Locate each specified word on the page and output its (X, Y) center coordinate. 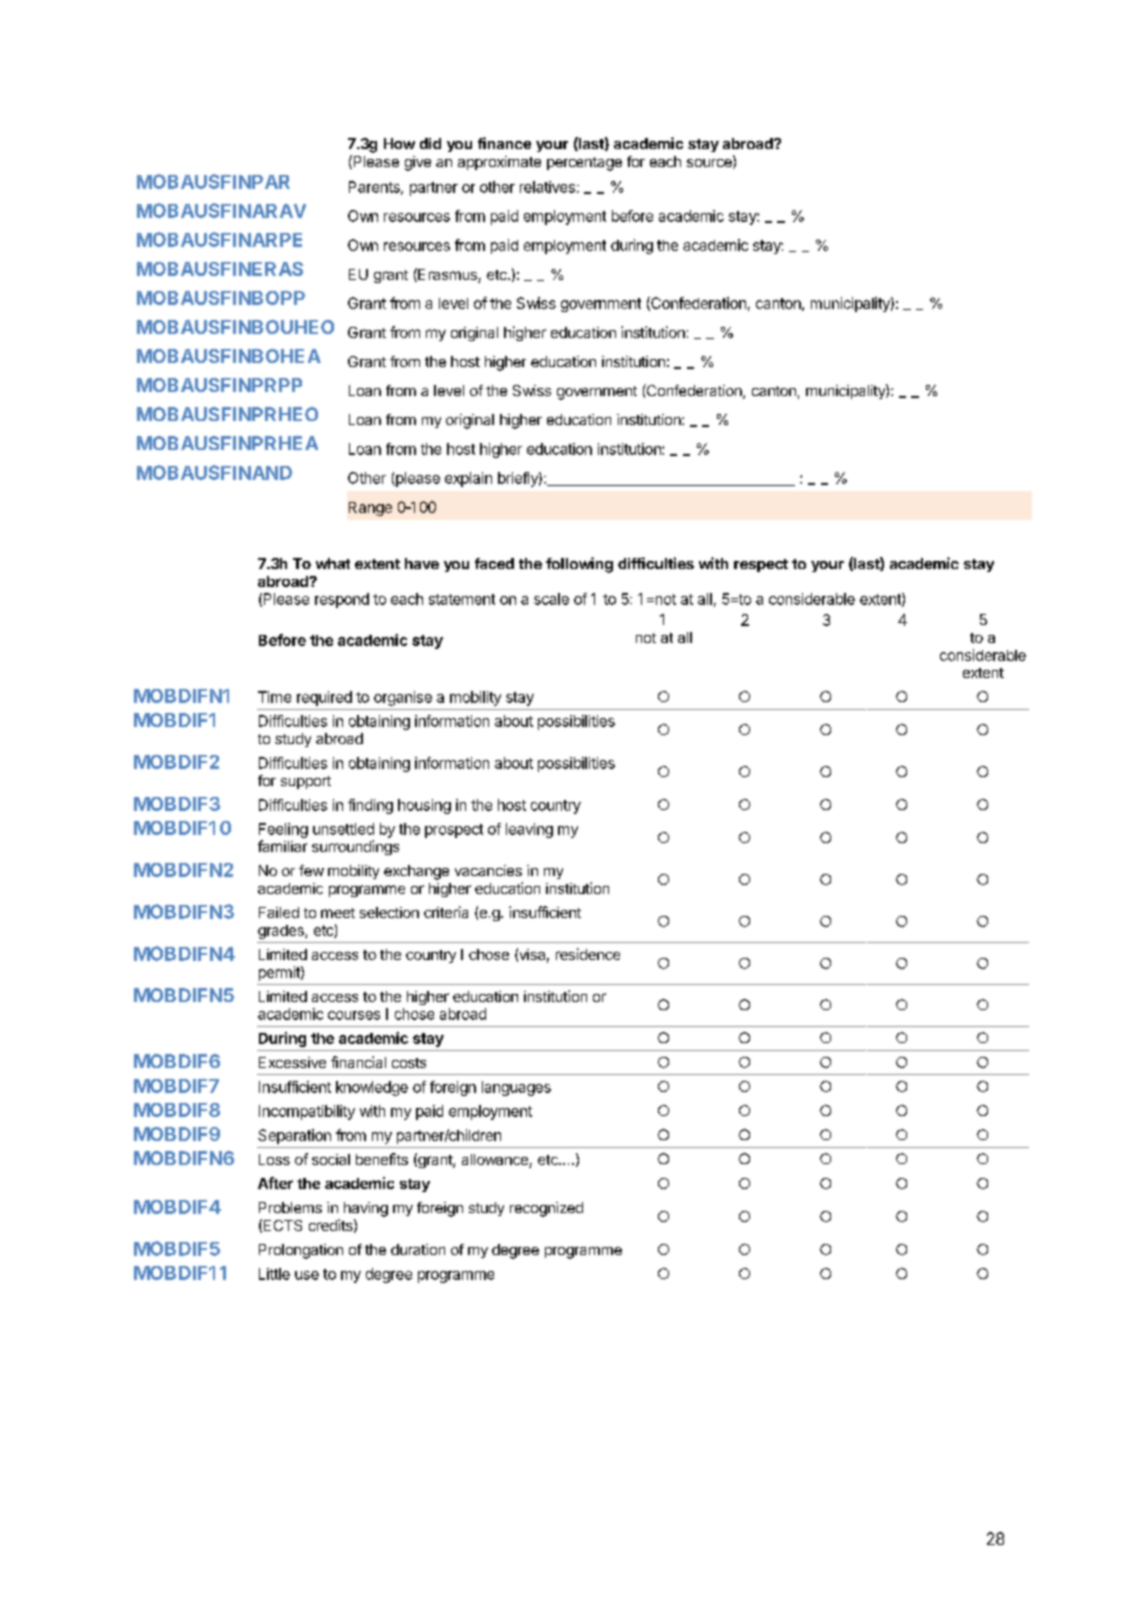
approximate (499, 163)
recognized (546, 1209)
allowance (496, 1161)
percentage (584, 164)
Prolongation (301, 1251)
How (399, 143)
